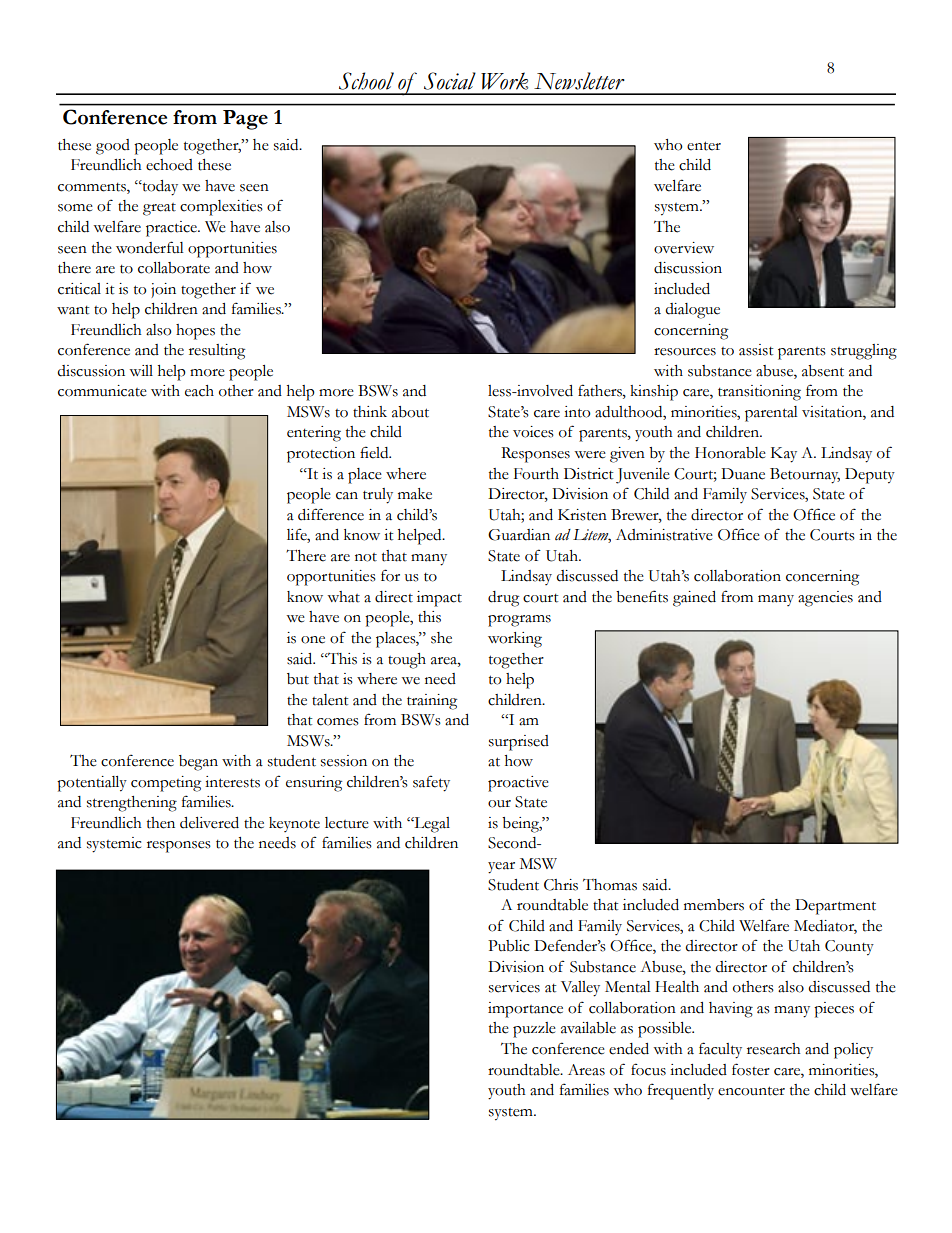 This image has width=952, height=1233. I want to click on Page, so click(245, 120).
